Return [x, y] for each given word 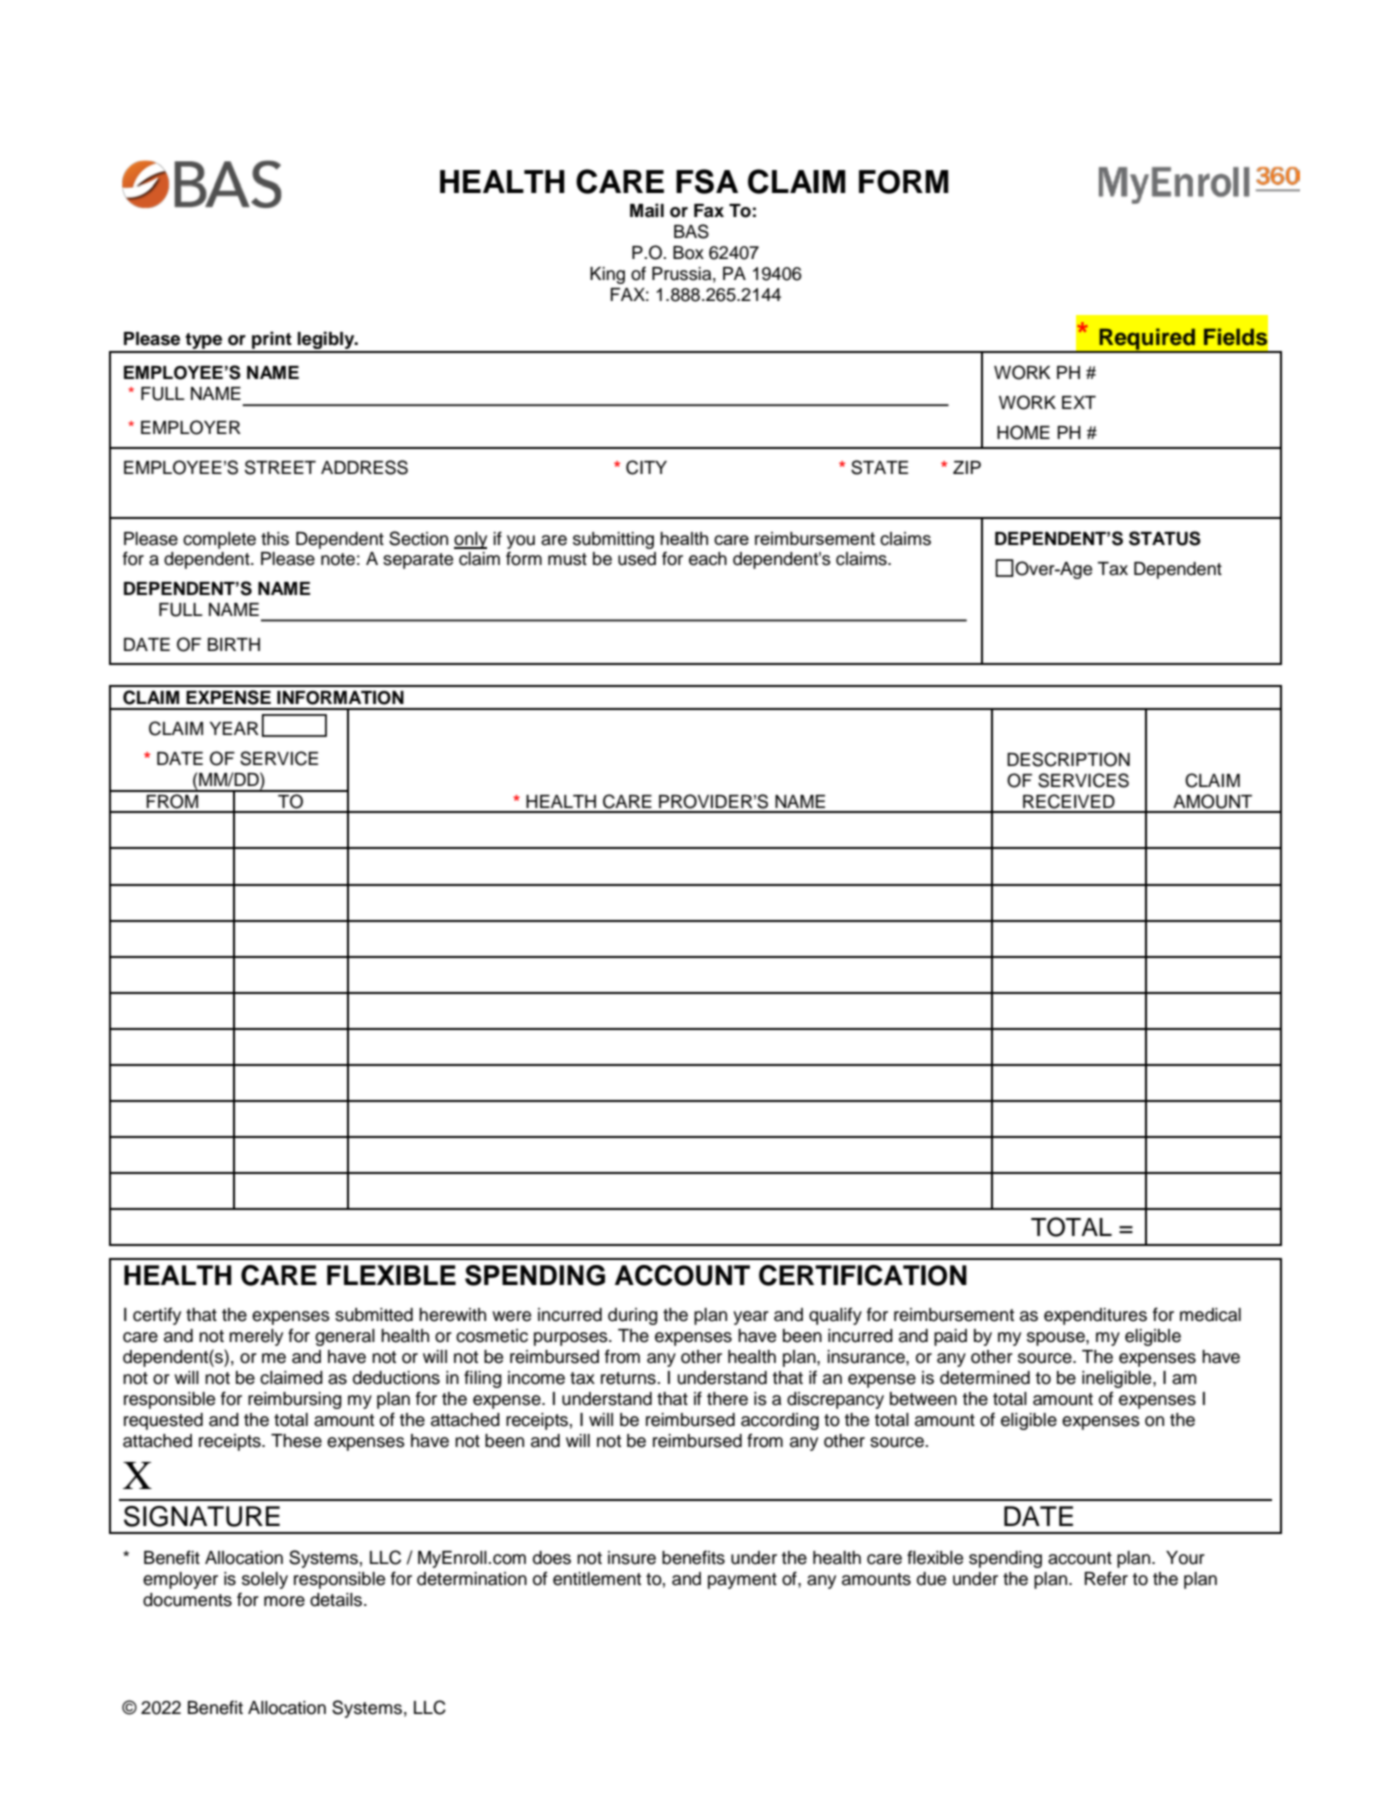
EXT [1079, 402]
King [607, 275]
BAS [691, 231]
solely [265, 1580]
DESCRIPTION [1068, 759]
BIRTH [234, 644]
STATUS [1165, 538]
